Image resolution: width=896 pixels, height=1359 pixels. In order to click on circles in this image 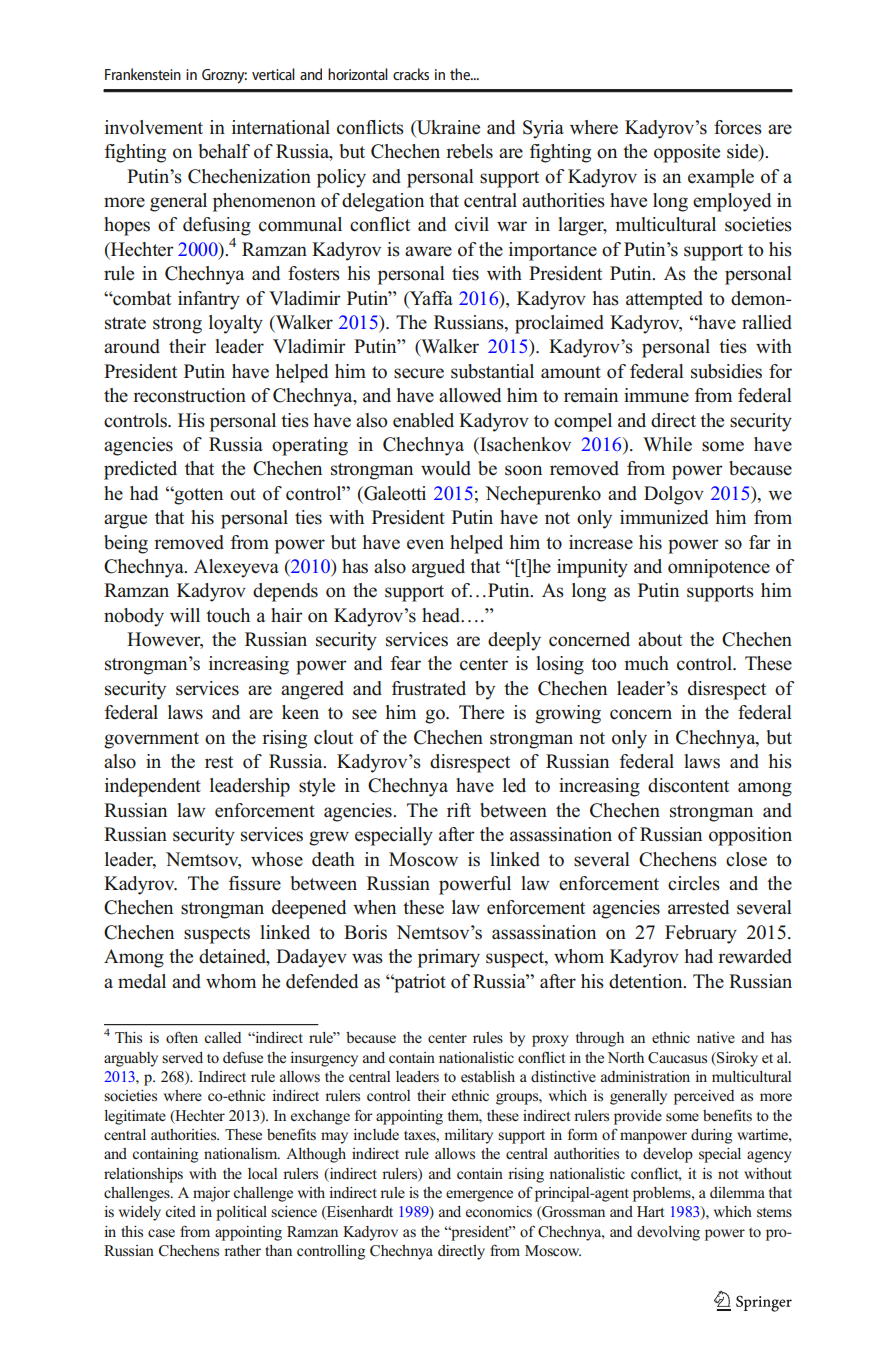, I will do `click(694, 883)`.
